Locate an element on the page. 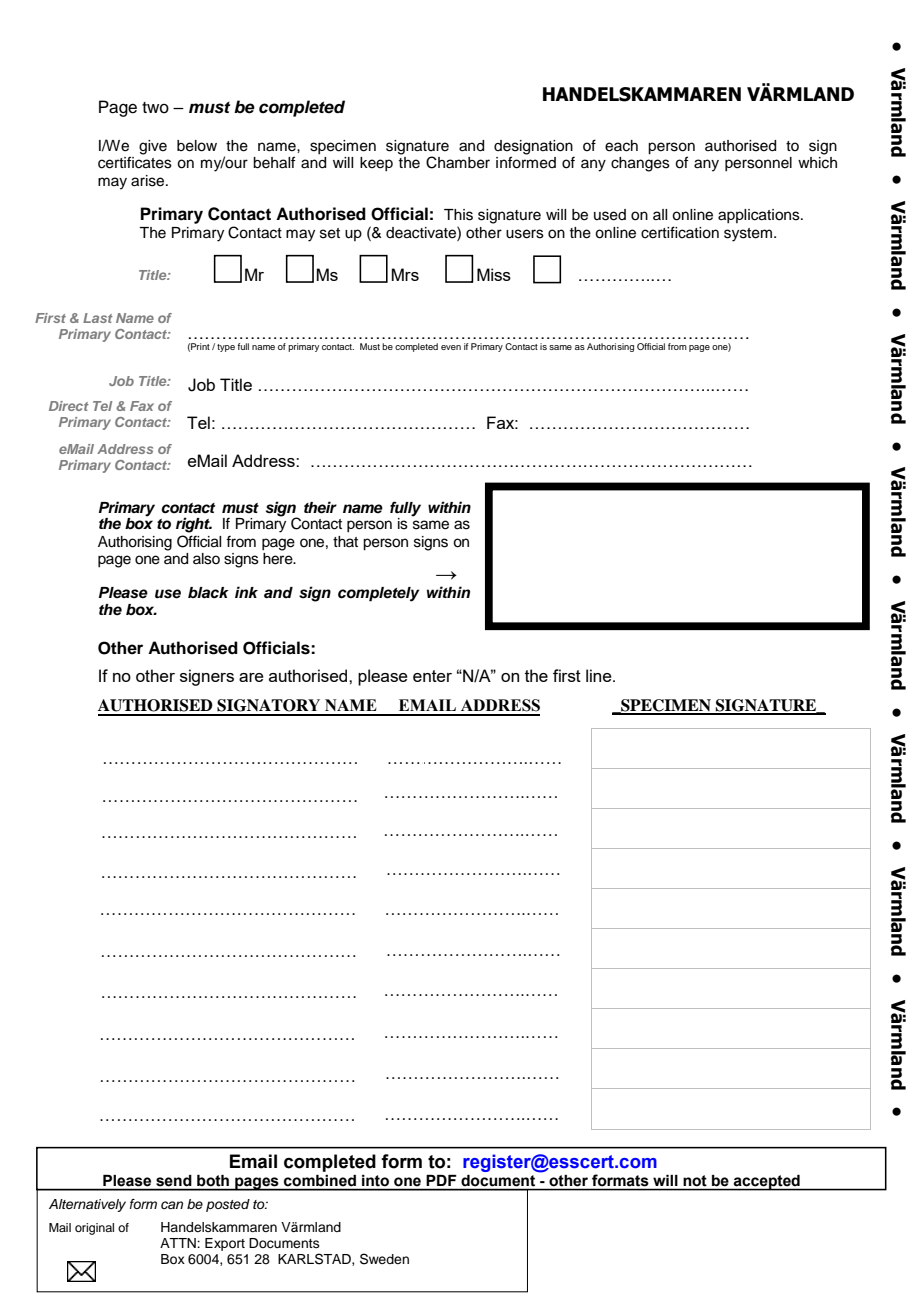  give is located at coordinates (153, 147).
